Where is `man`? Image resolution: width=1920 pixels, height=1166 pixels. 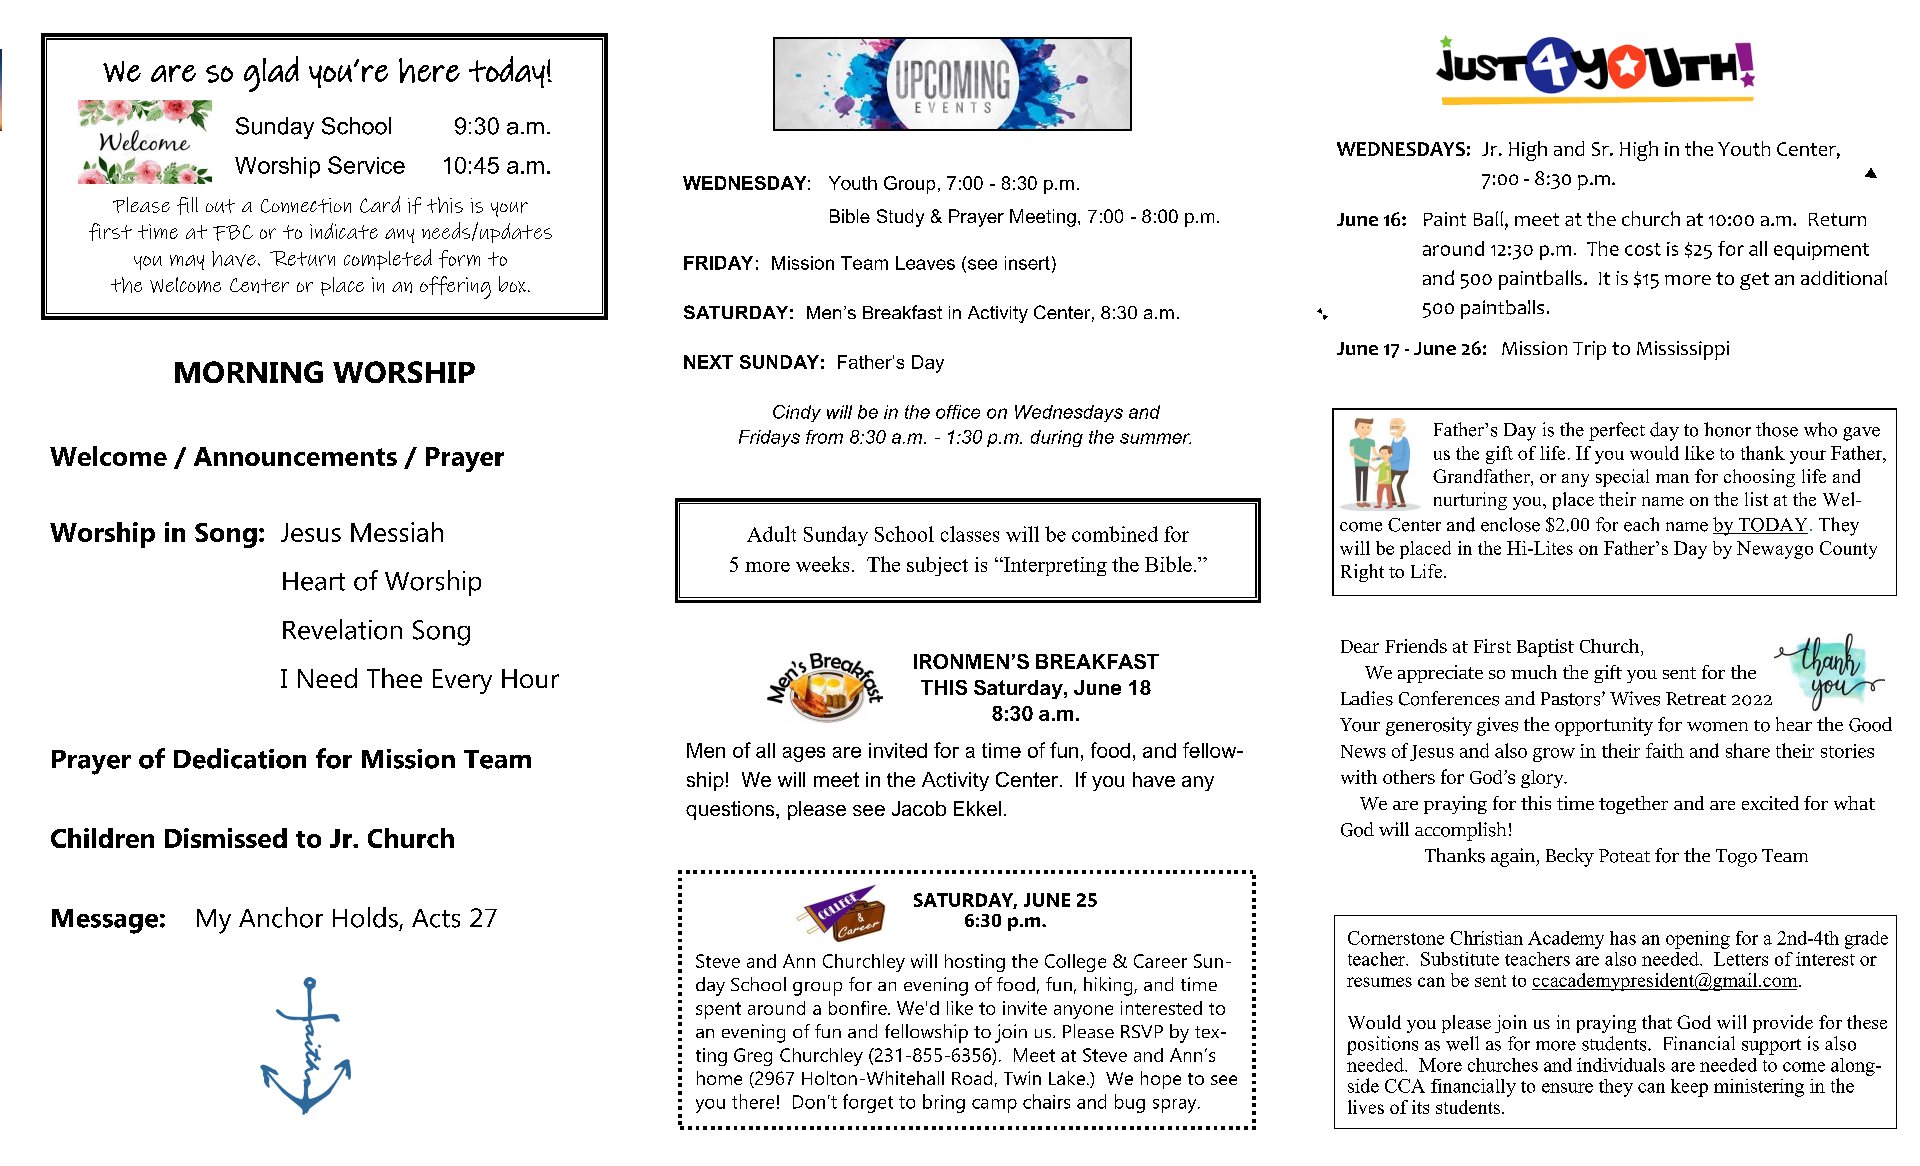
man is located at coordinates (1672, 478).
